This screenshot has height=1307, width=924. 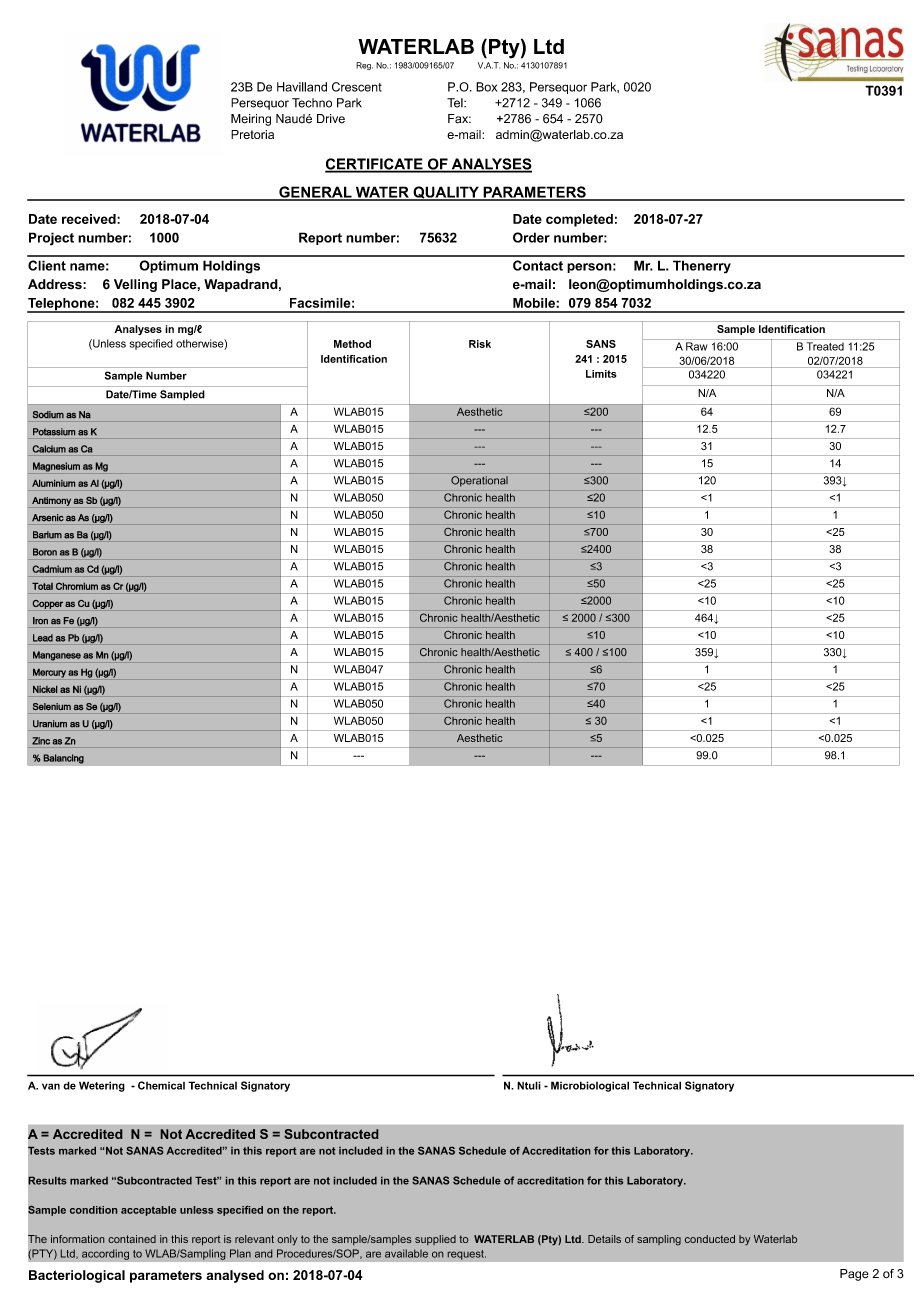 What do you see at coordinates (601, 374) in the screenshot?
I see `Limits` at bounding box center [601, 374].
